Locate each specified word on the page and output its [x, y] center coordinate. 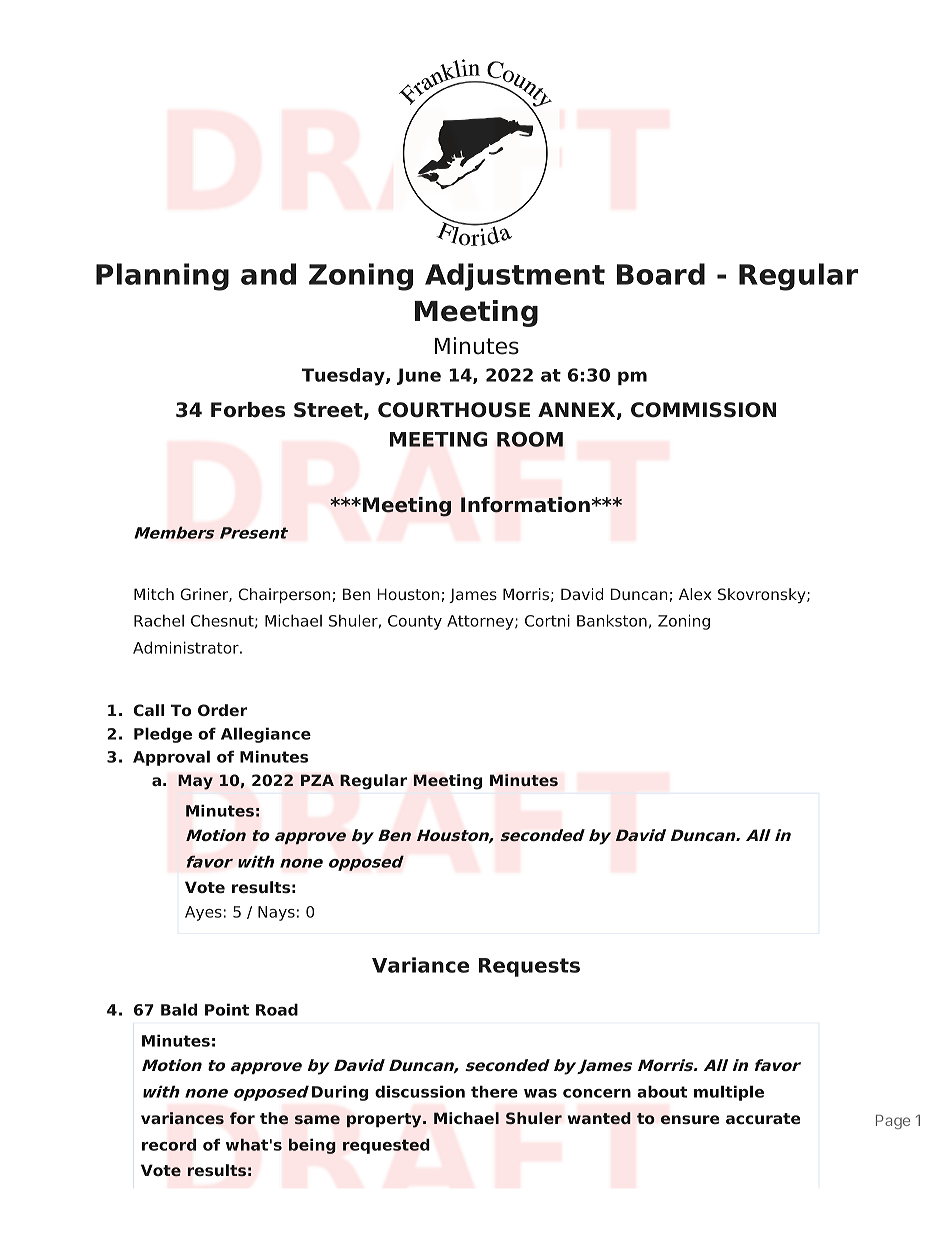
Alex [695, 594]
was [540, 1093]
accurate [763, 1118]
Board [661, 274]
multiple [729, 1093]
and [268, 274]
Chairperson [284, 596]
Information [525, 505]
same [317, 1119]
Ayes [203, 913]
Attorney [481, 622]
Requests [529, 967]
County [415, 622]
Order [222, 710]
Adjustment [515, 277]
